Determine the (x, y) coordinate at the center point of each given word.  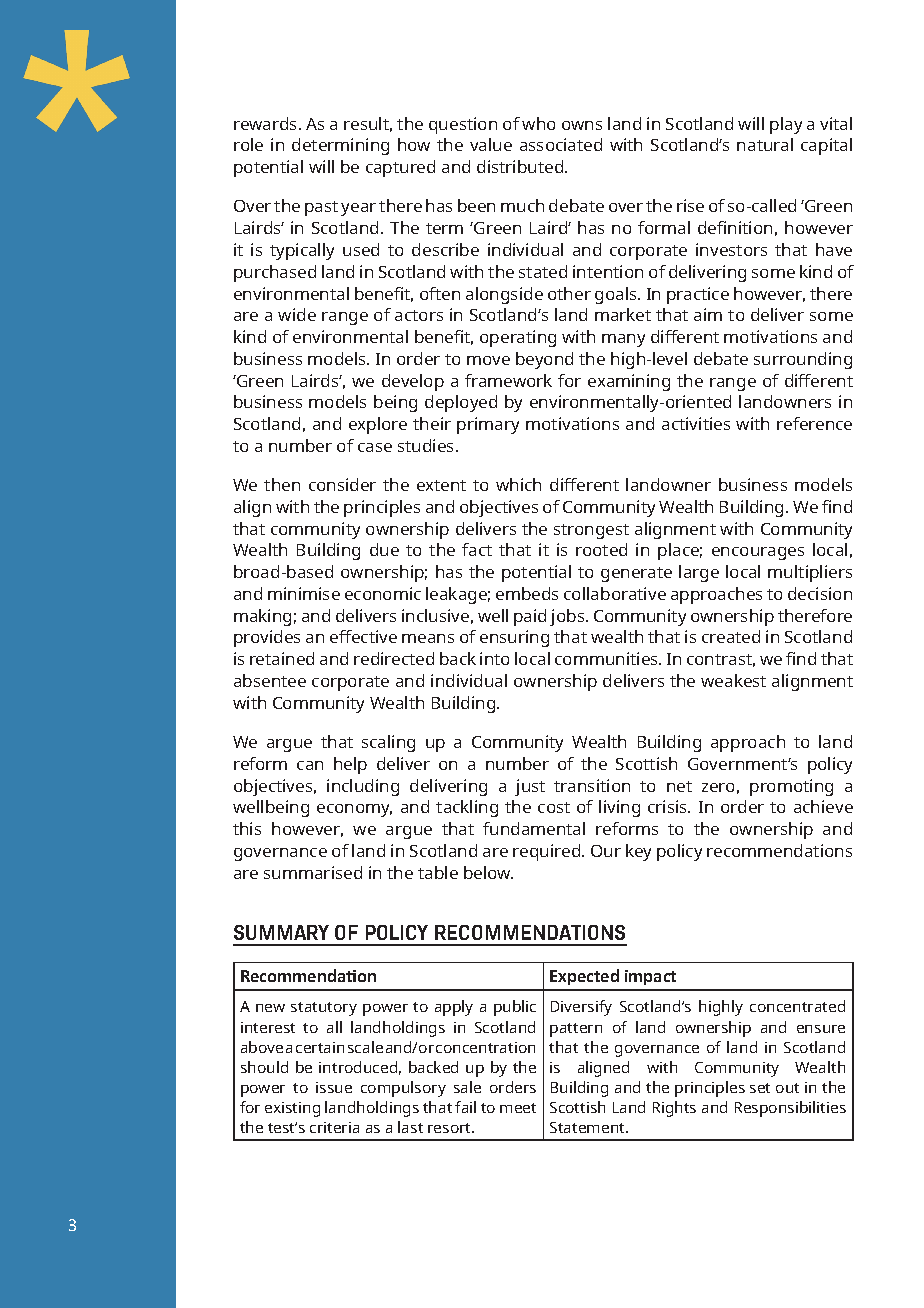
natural (765, 144)
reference (814, 423)
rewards (267, 123)
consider (342, 484)
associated (561, 144)
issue (334, 1087)
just (530, 787)
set (760, 1088)
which (518, 484)
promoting (791, 787)
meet (518, 1108)
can (310, 765)
